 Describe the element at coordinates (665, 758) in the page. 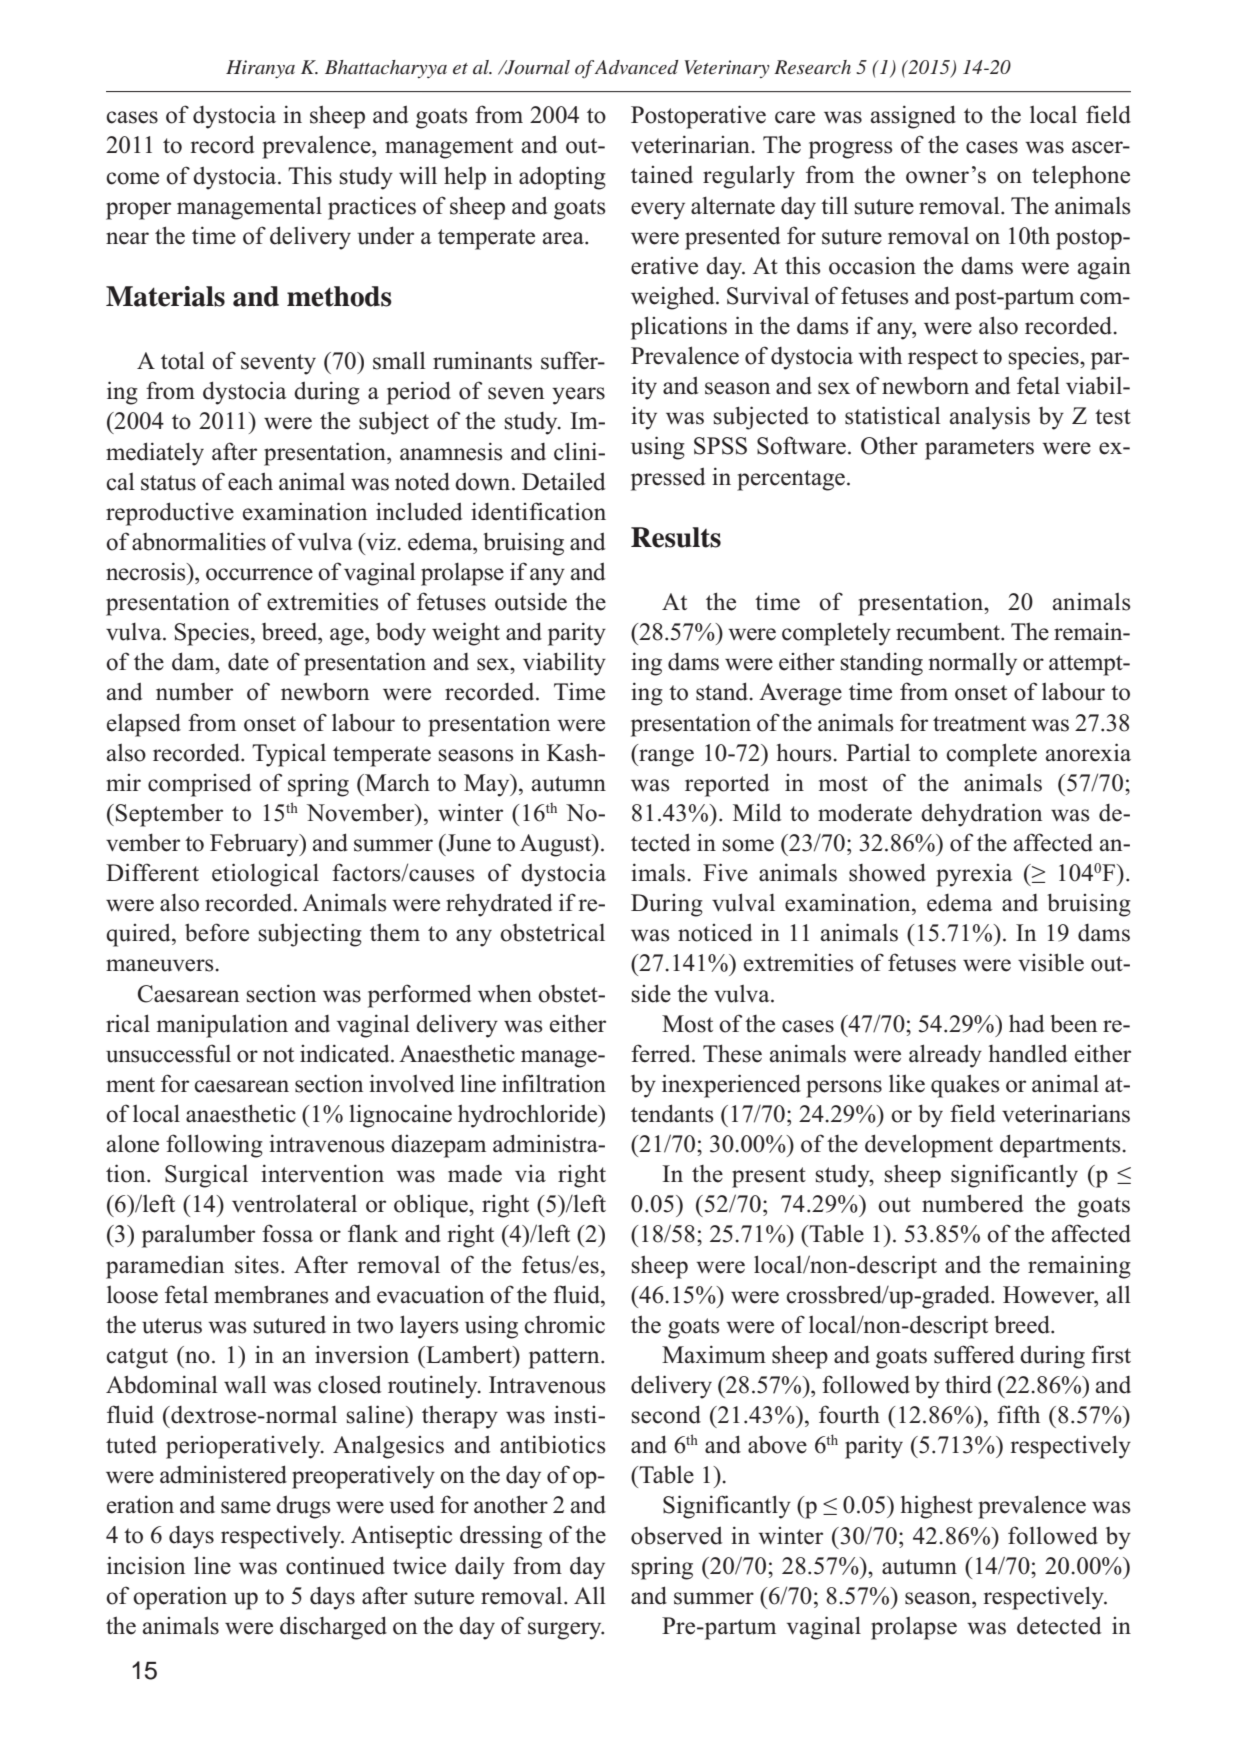

I see `range` at that location.
